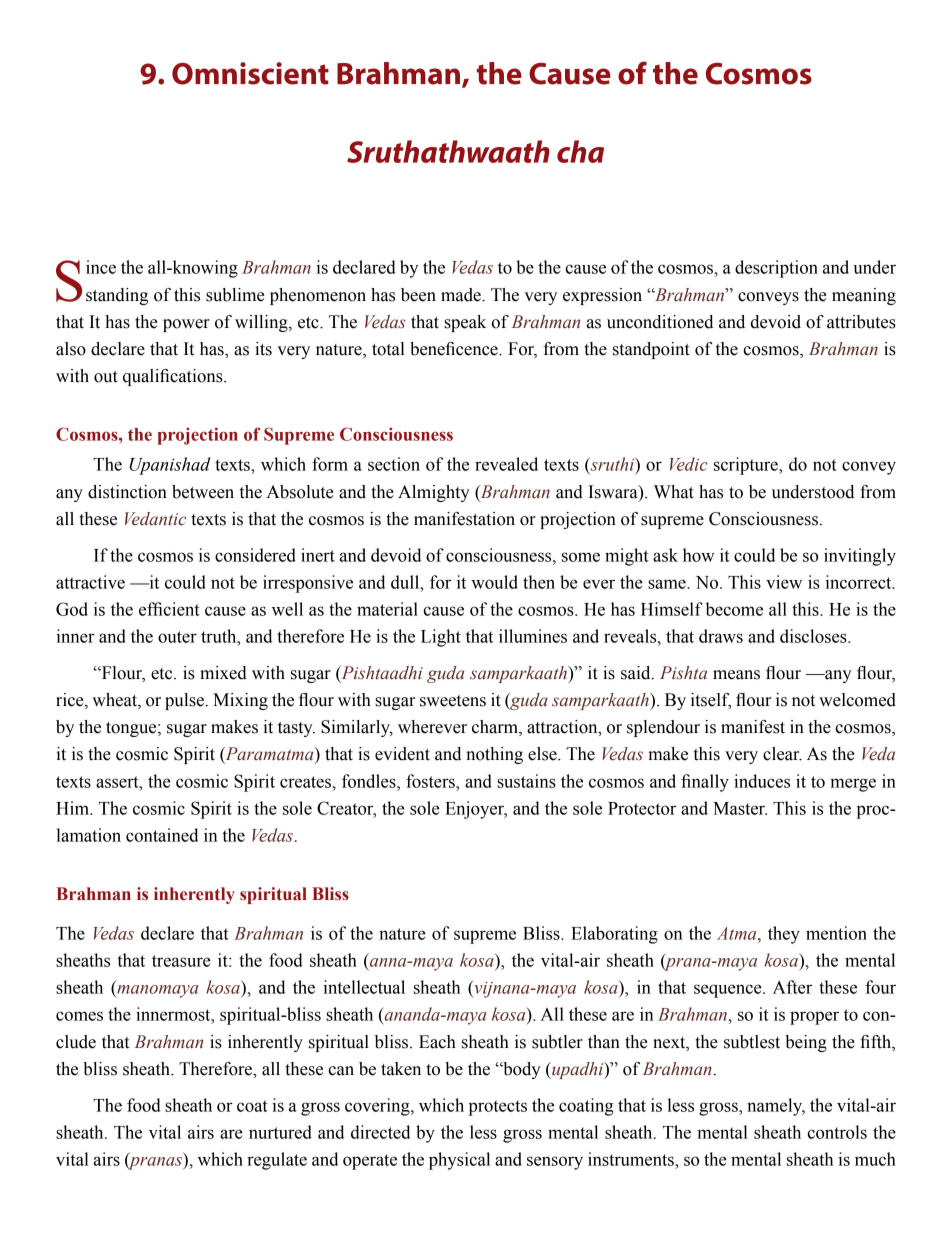 The height and width of the screenshot is (1233, 952). I want to click on Omniscient, so click(250, 73).
